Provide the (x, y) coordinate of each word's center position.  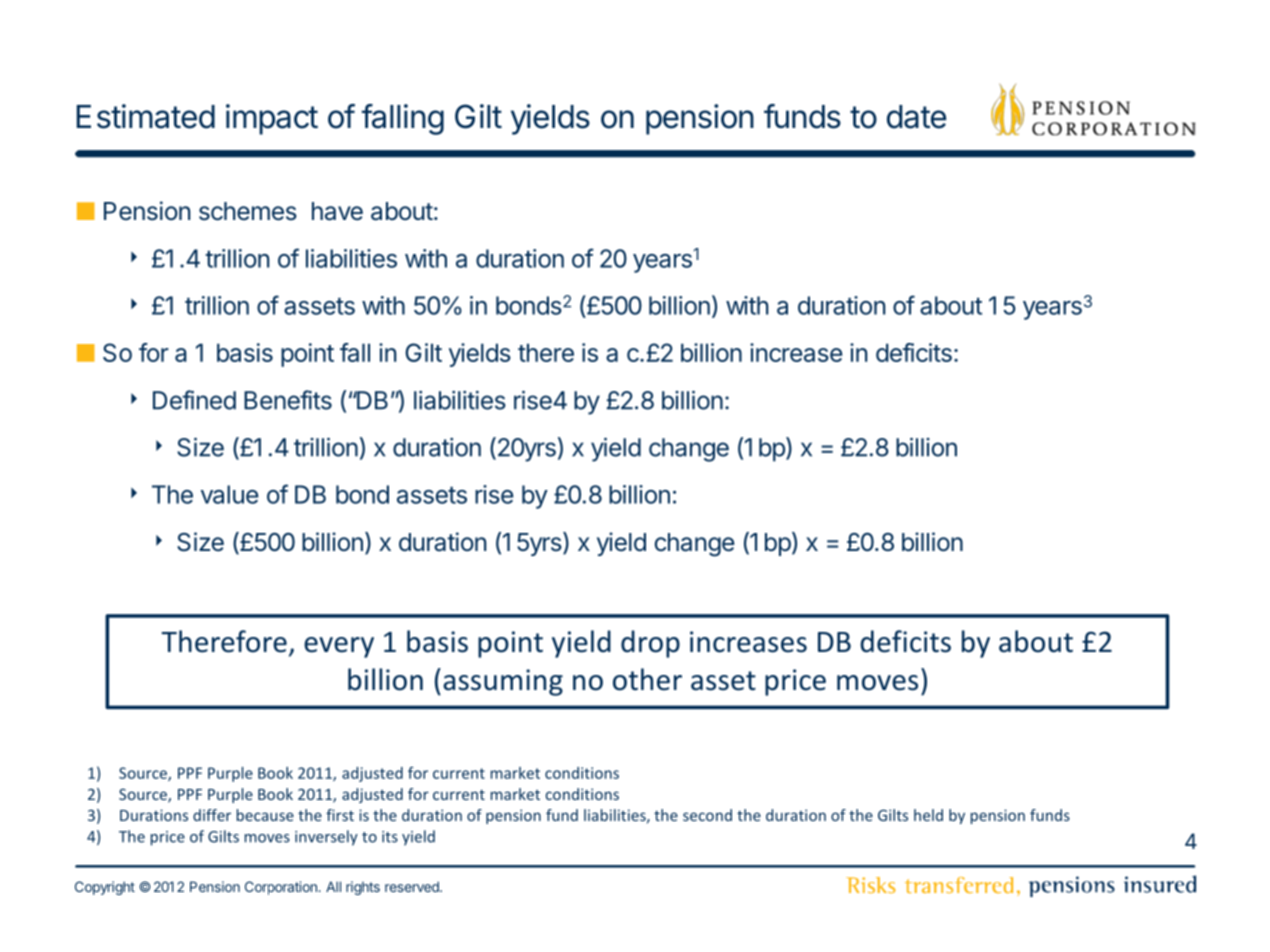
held (928, 815)
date (916, 117)
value (229, 494)
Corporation (282, 888)
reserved (413, 886)
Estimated (146, 116)
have (337, 211)
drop (650, 644)
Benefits (288, 400)
